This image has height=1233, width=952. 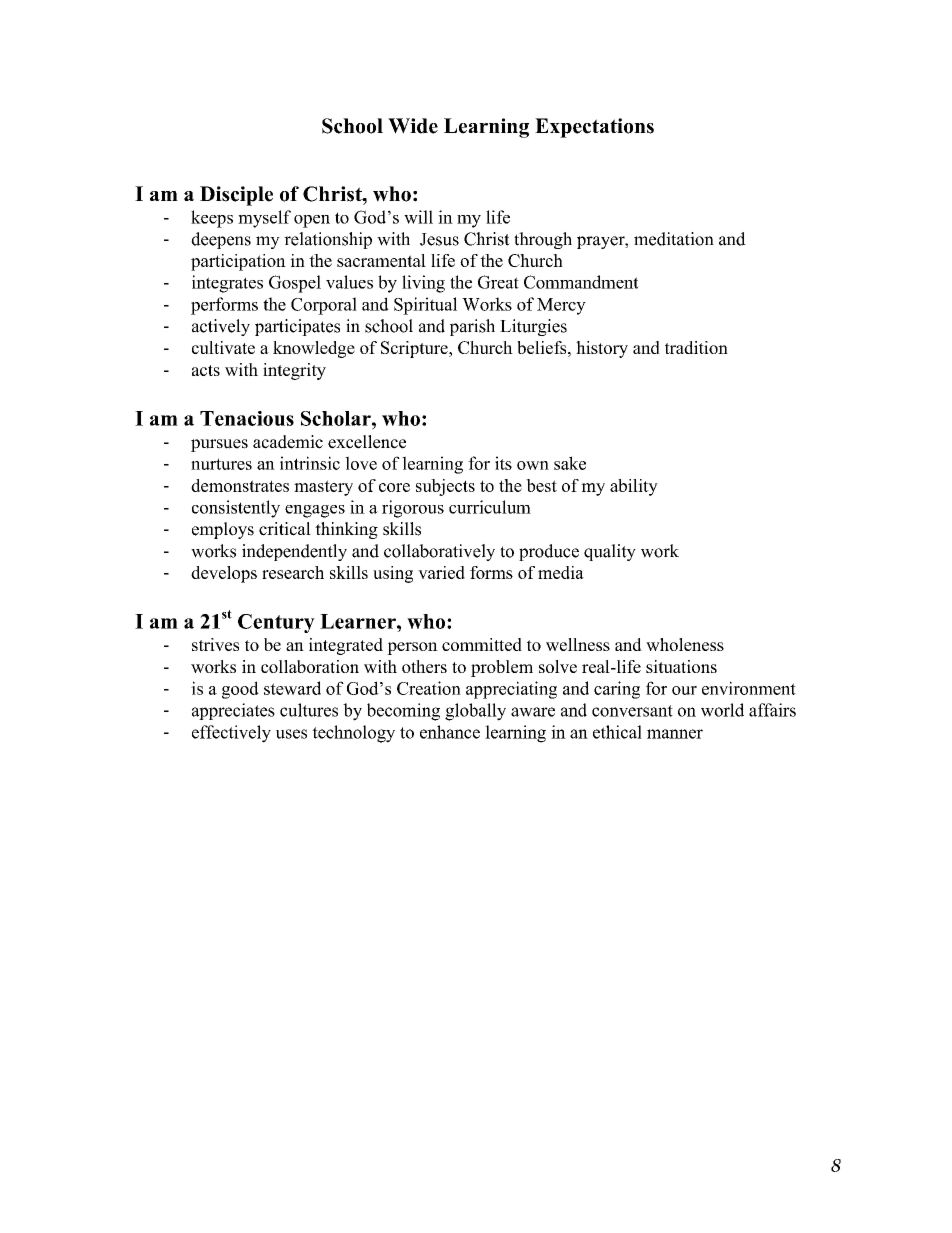 What do you see at coordinates (696, 347) in the image?
I see `tradition` at bounding box center [696, 347].
